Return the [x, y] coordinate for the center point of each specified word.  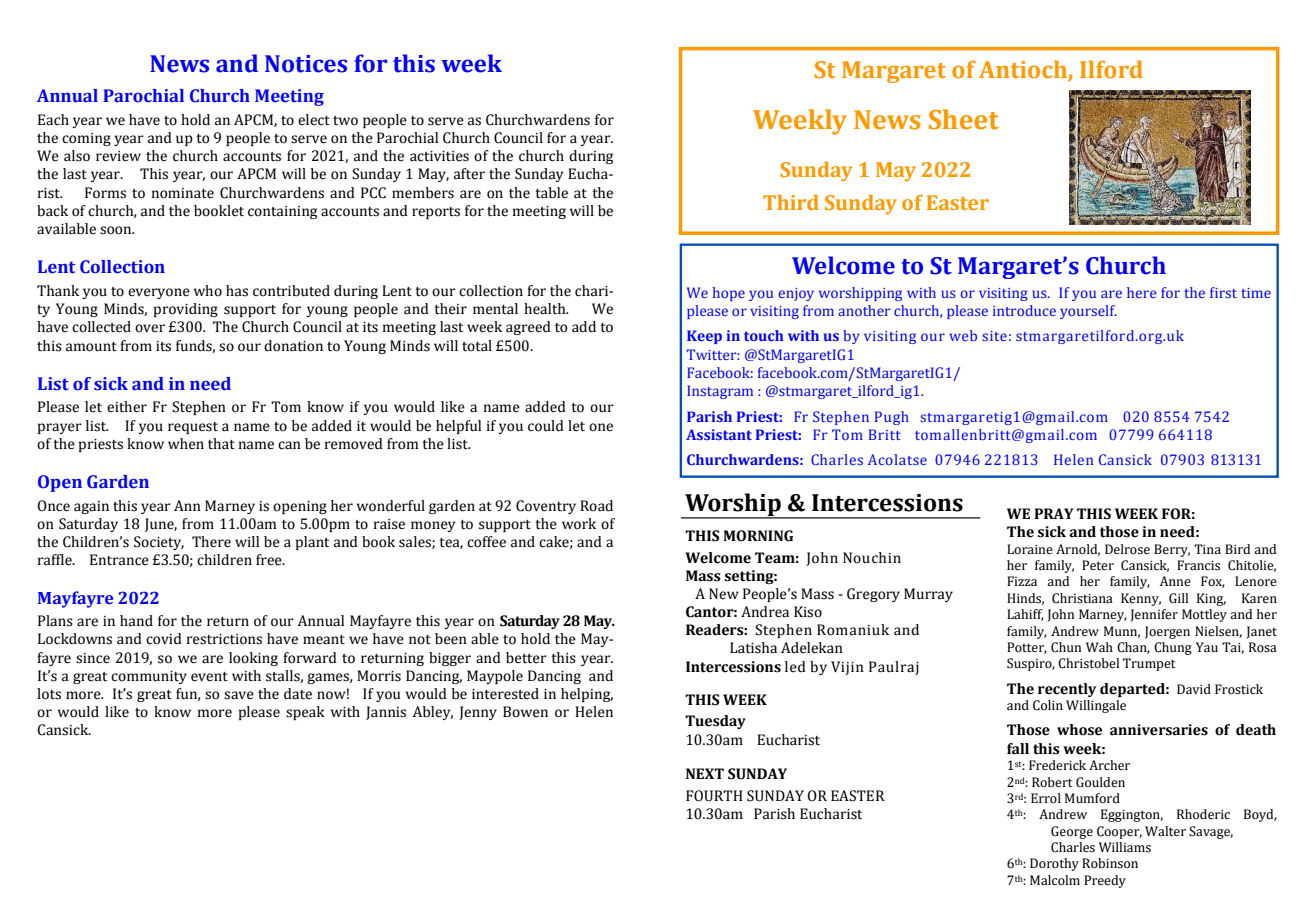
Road [596, 506]
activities [439, 156]
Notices [306, 64]
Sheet [964, 119]
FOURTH [714, 796]
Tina [1207, 549]
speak [305, 713]
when [186, 444]
